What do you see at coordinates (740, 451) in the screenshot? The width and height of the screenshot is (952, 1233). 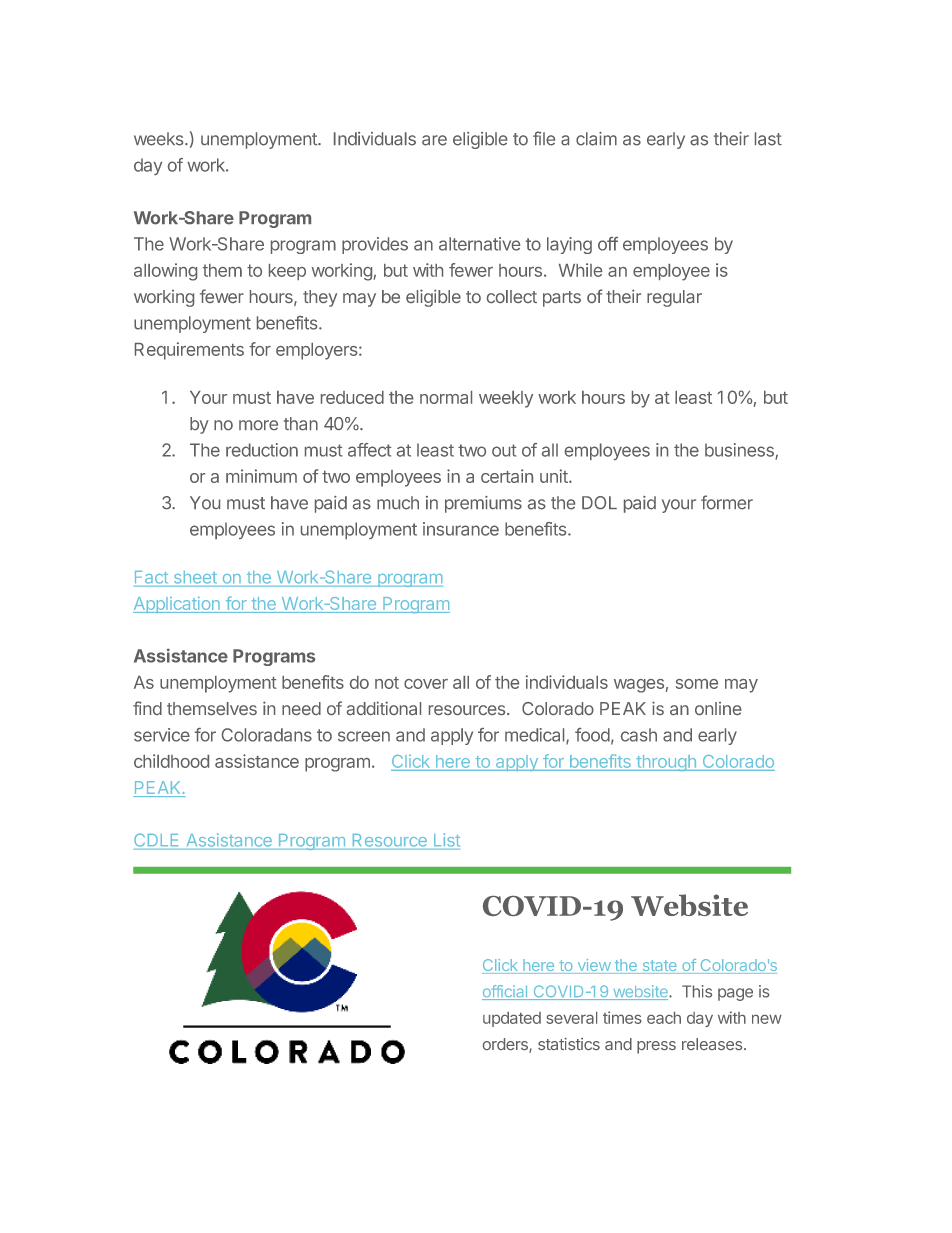 I see `business` at bounding box center [740, 451].
